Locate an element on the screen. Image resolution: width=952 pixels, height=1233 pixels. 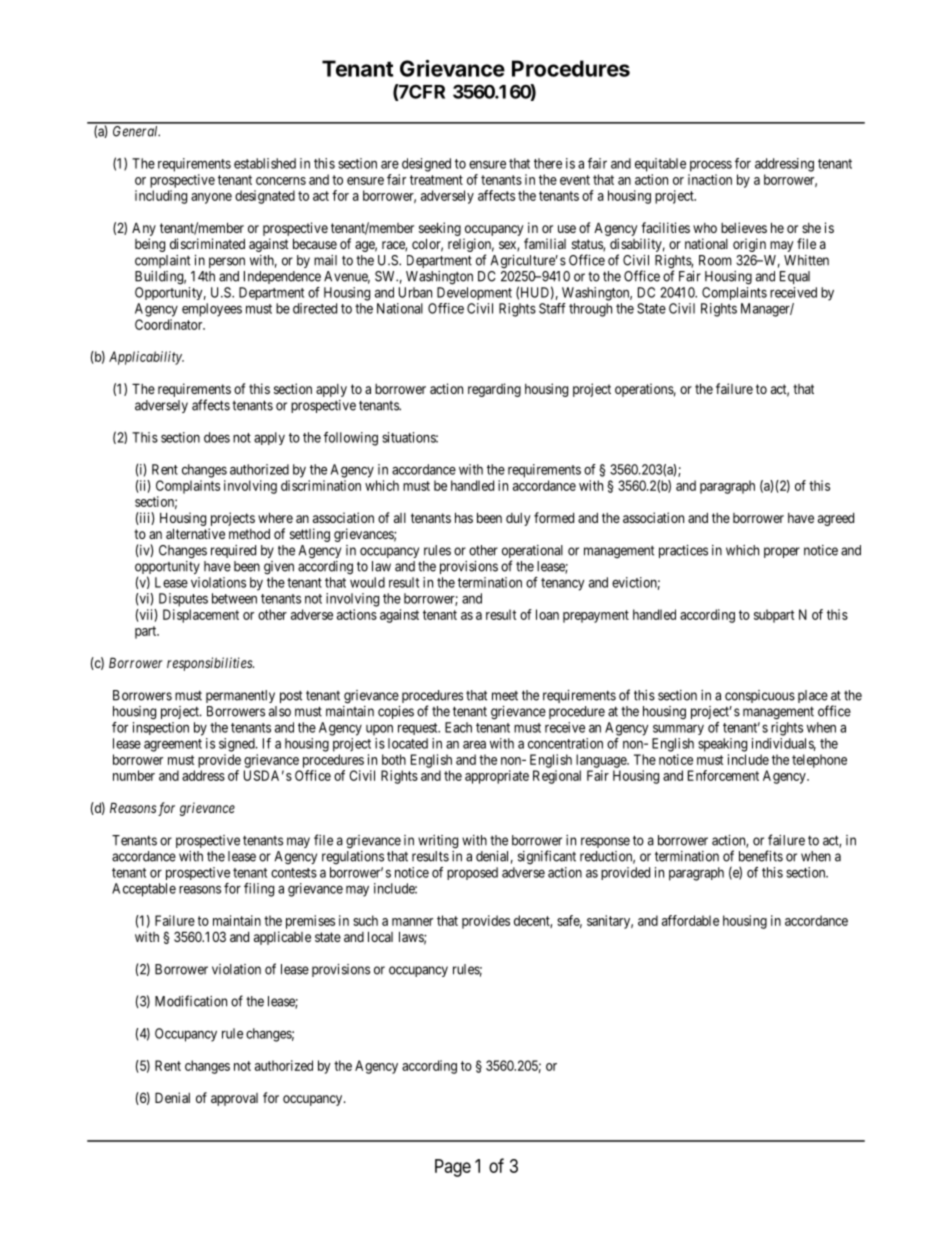
alternative is located at coordinates (195, 533).
